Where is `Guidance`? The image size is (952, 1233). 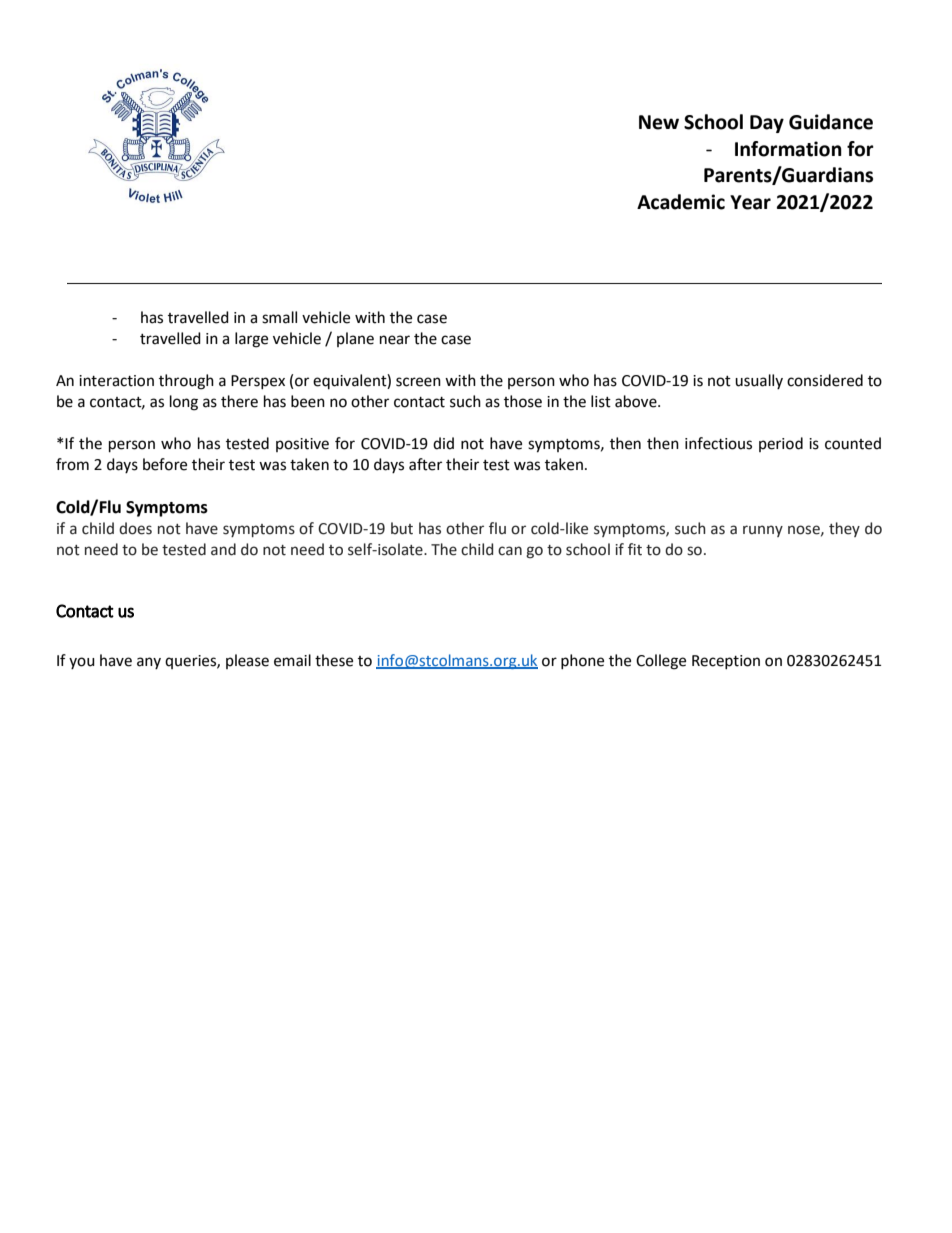
Guidance is located at coordinates (831, 122).
